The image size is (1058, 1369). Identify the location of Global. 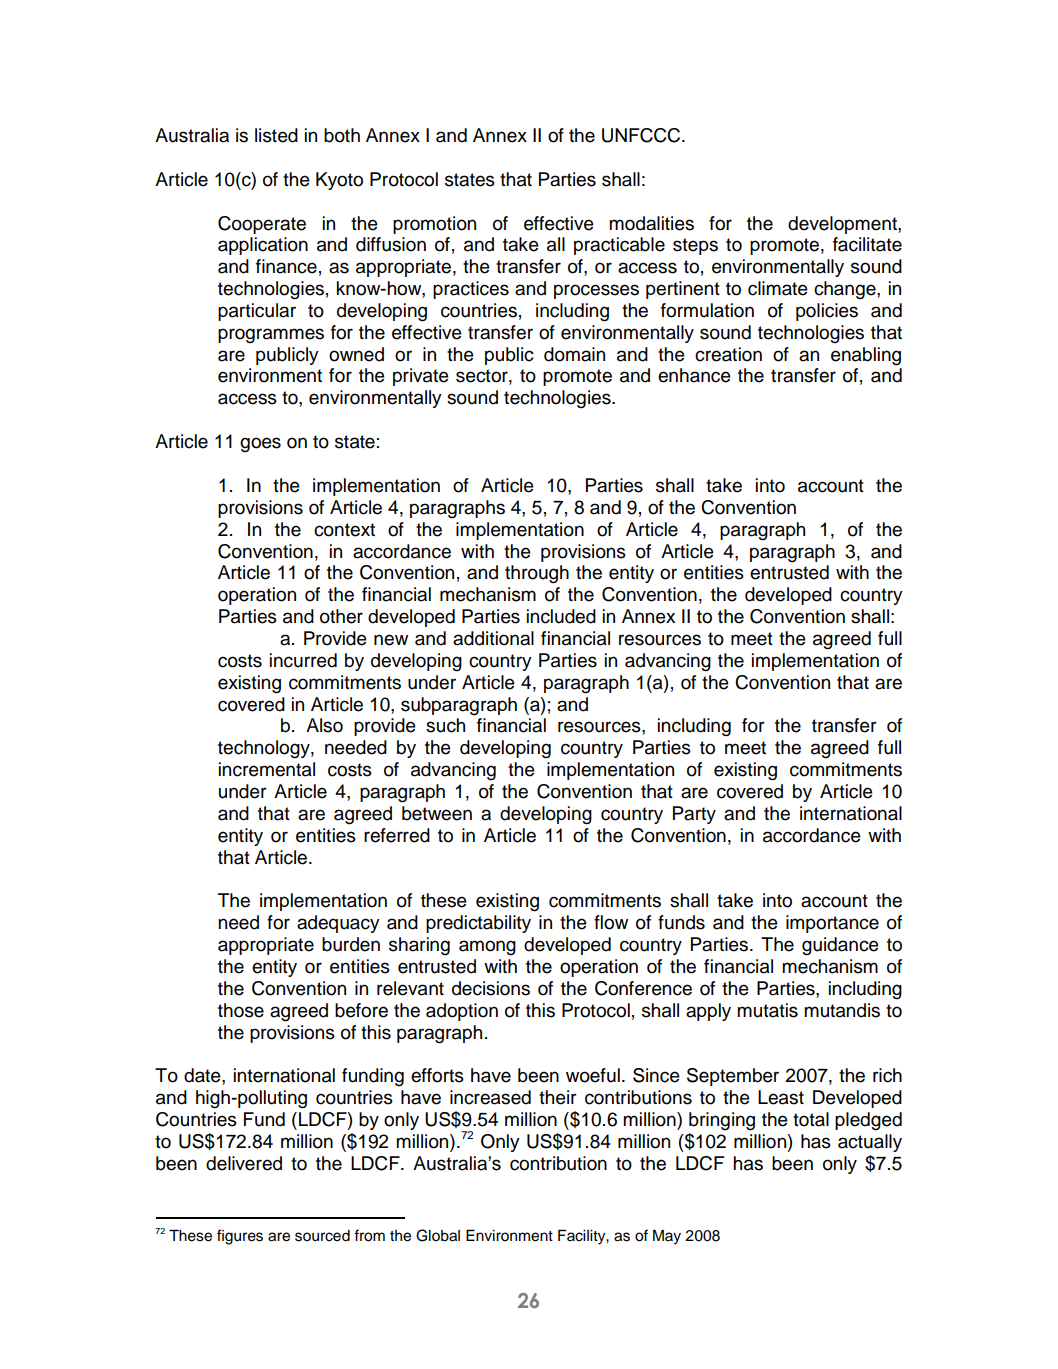
(438, 1235).
